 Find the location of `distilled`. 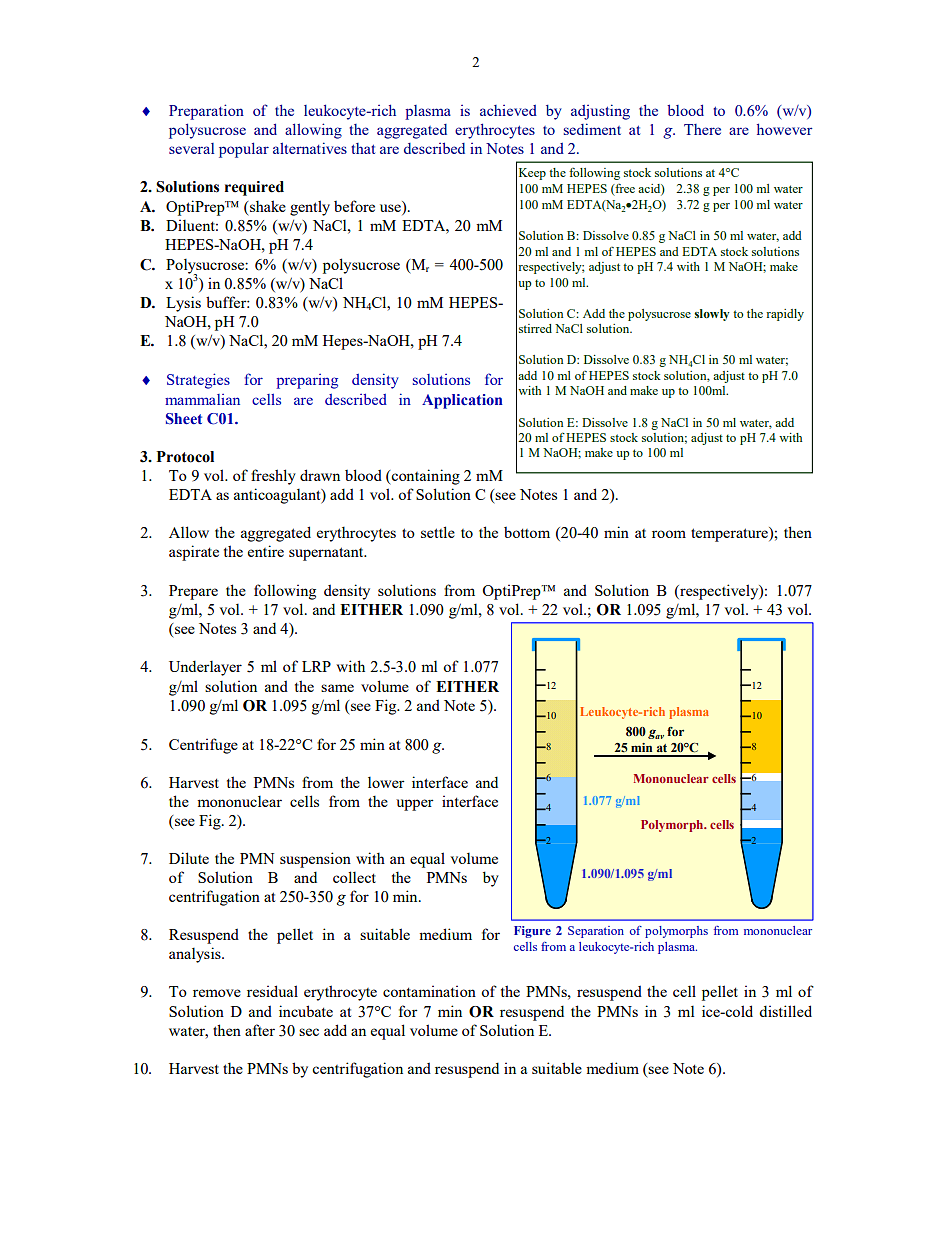

distilled is located at coordinates (785, 1011).
